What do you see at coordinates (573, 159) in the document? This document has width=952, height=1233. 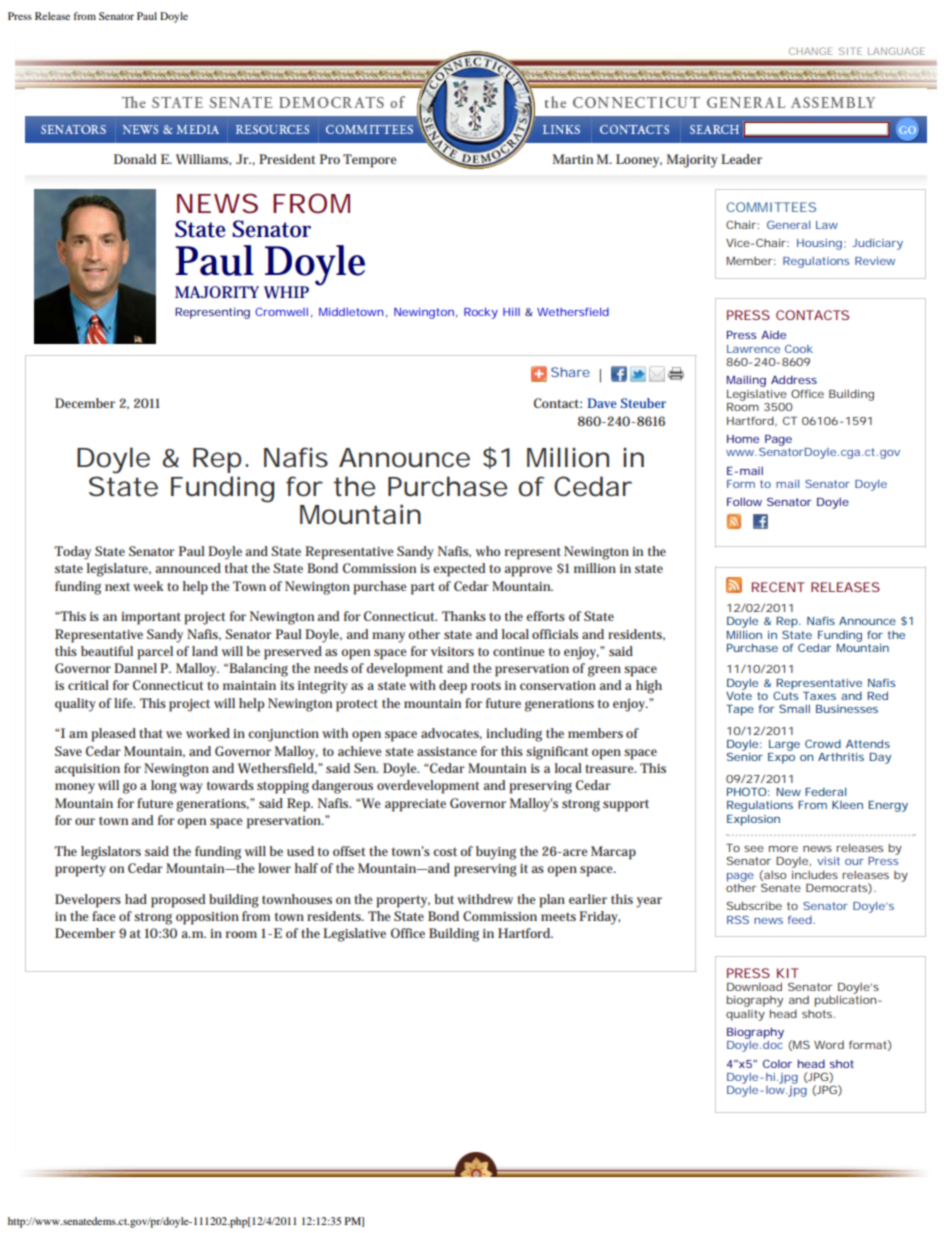 I see `Martin` at bounding box center [573, 159].
